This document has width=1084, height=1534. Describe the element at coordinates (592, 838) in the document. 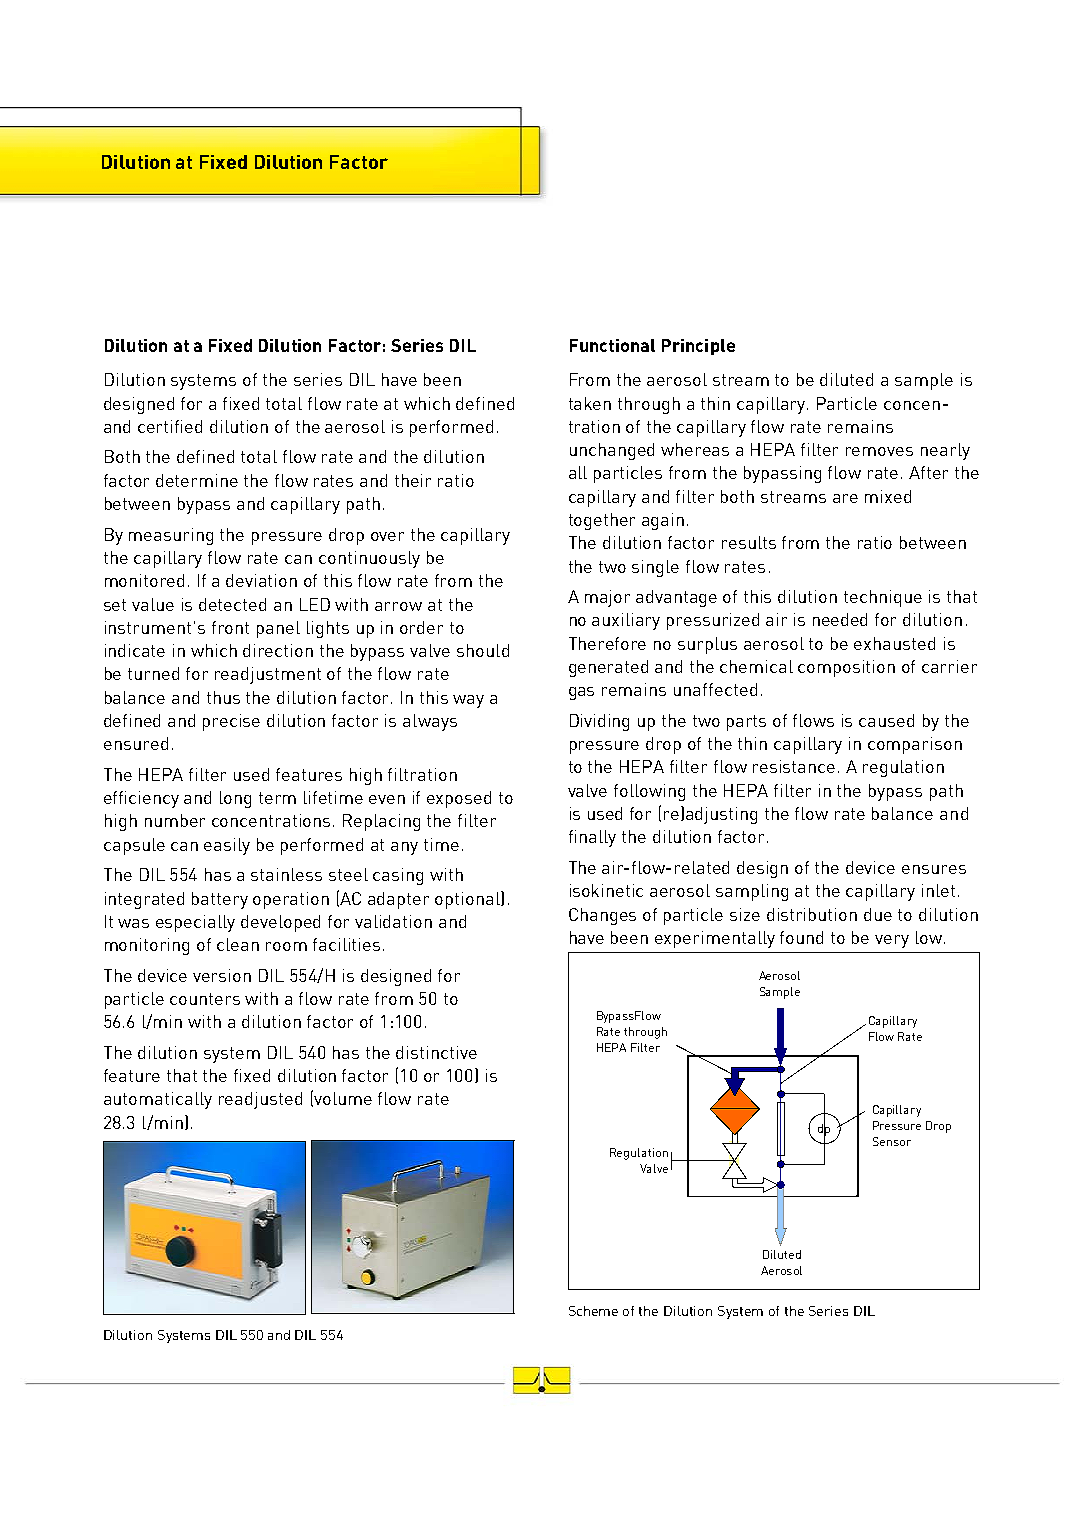

I see `finally` at that location.
